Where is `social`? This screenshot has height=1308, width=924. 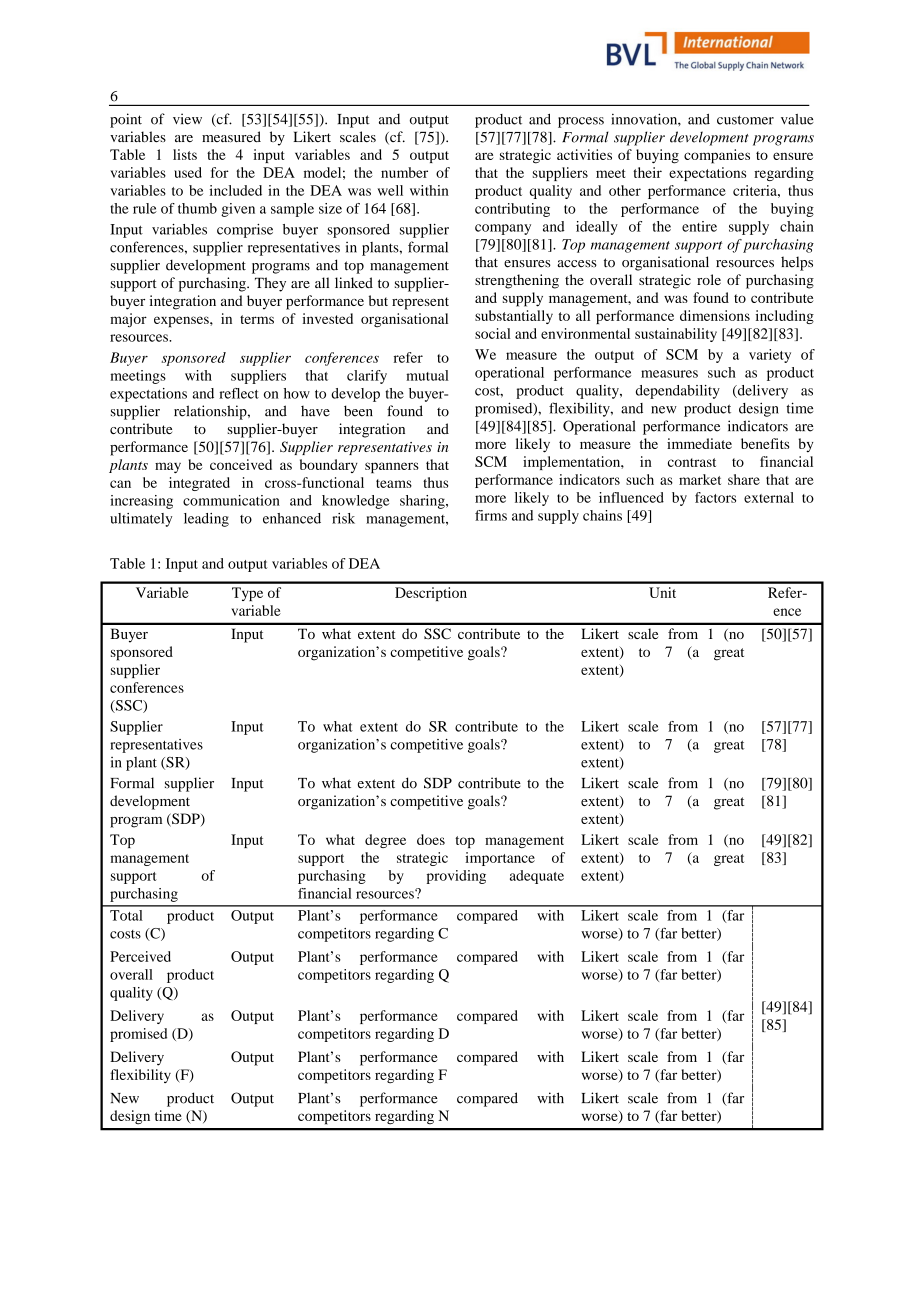
social is located at coordinates (493, 333).
